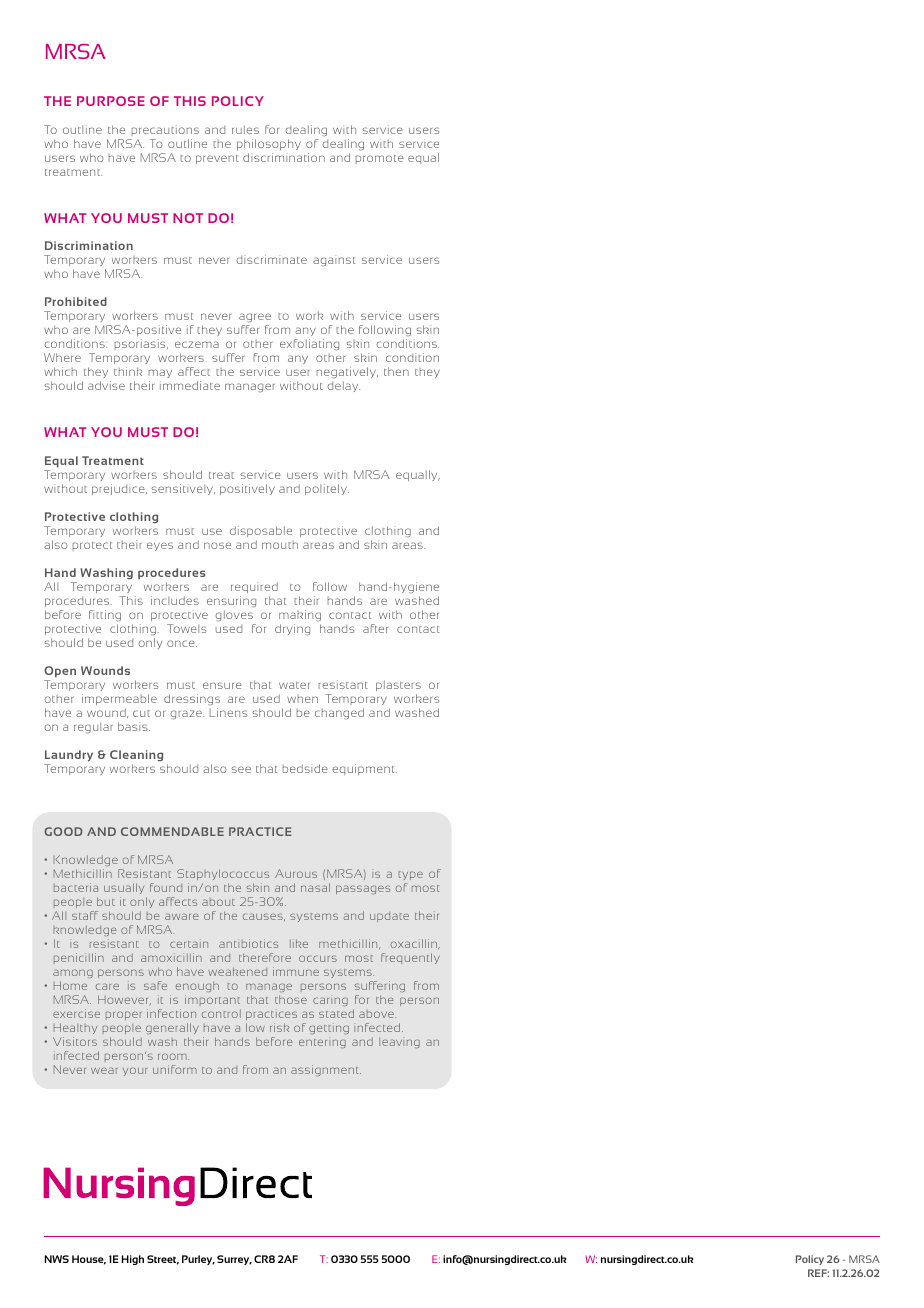  I want to click on control, so click(221, 1014).
